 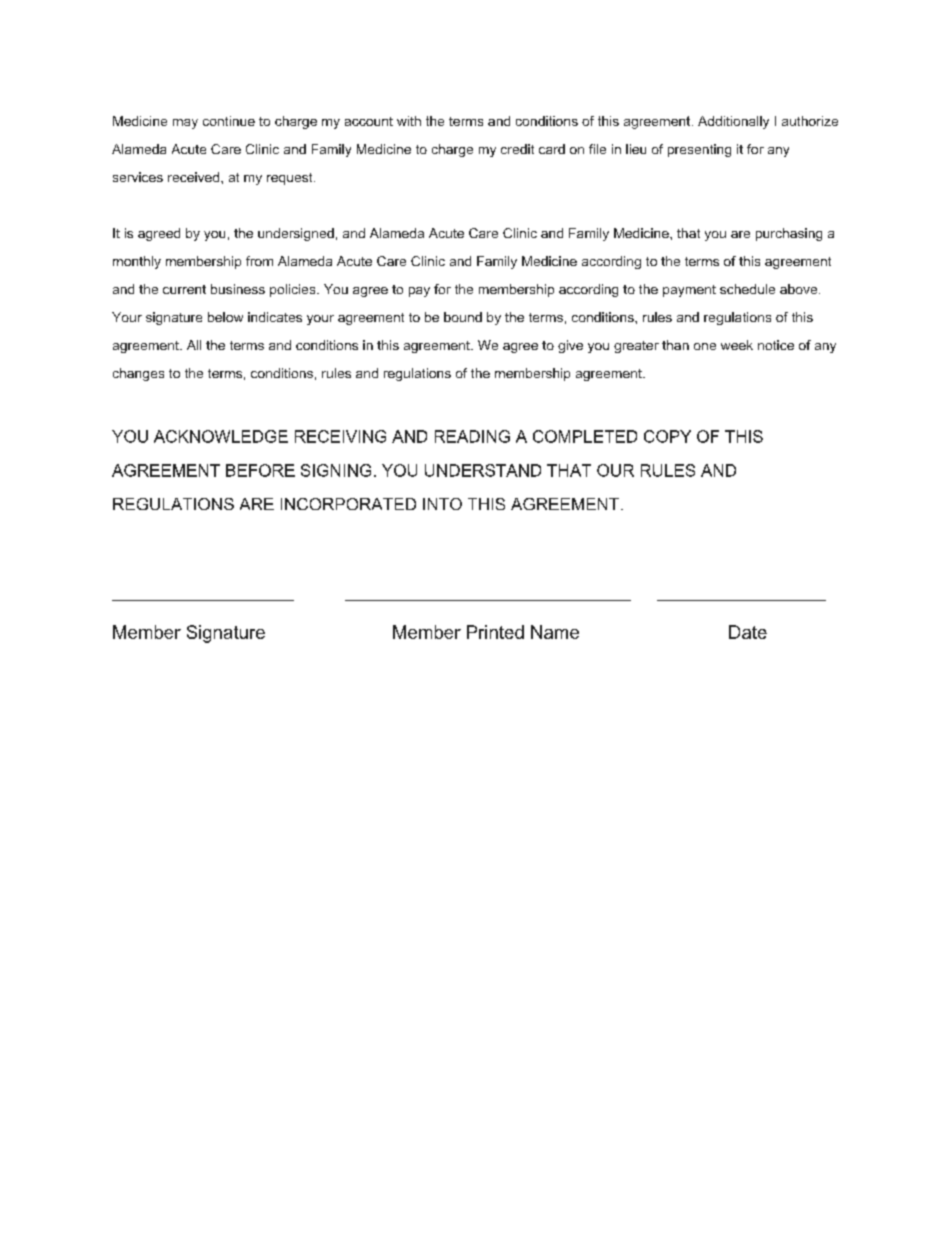 What do you see at coordinates (495, 632) in the page?
I see `Printed` at bounding box center [495, 632].
